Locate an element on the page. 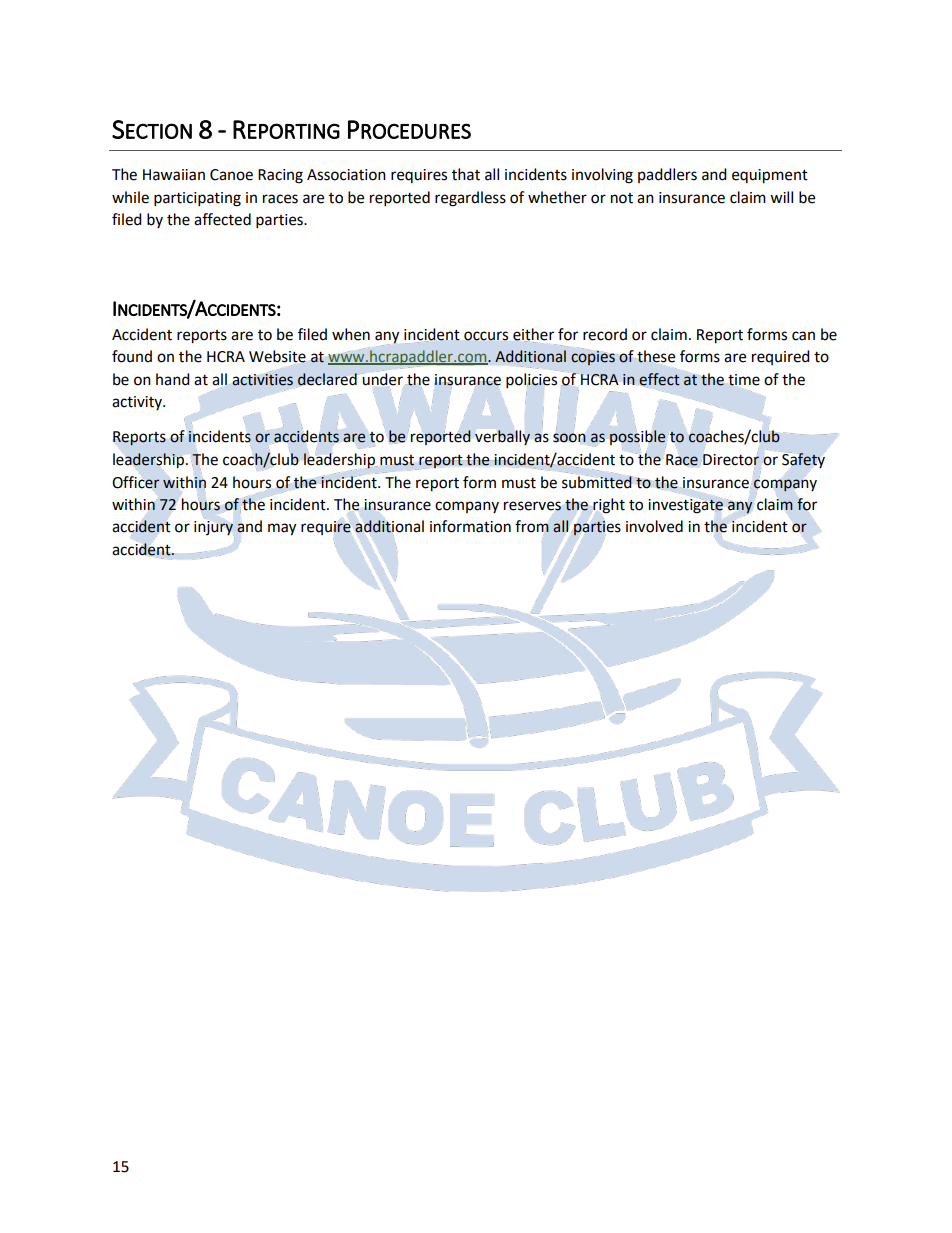 This document has height=1233, width=952. occurs is located at coordinates (486, 336).
